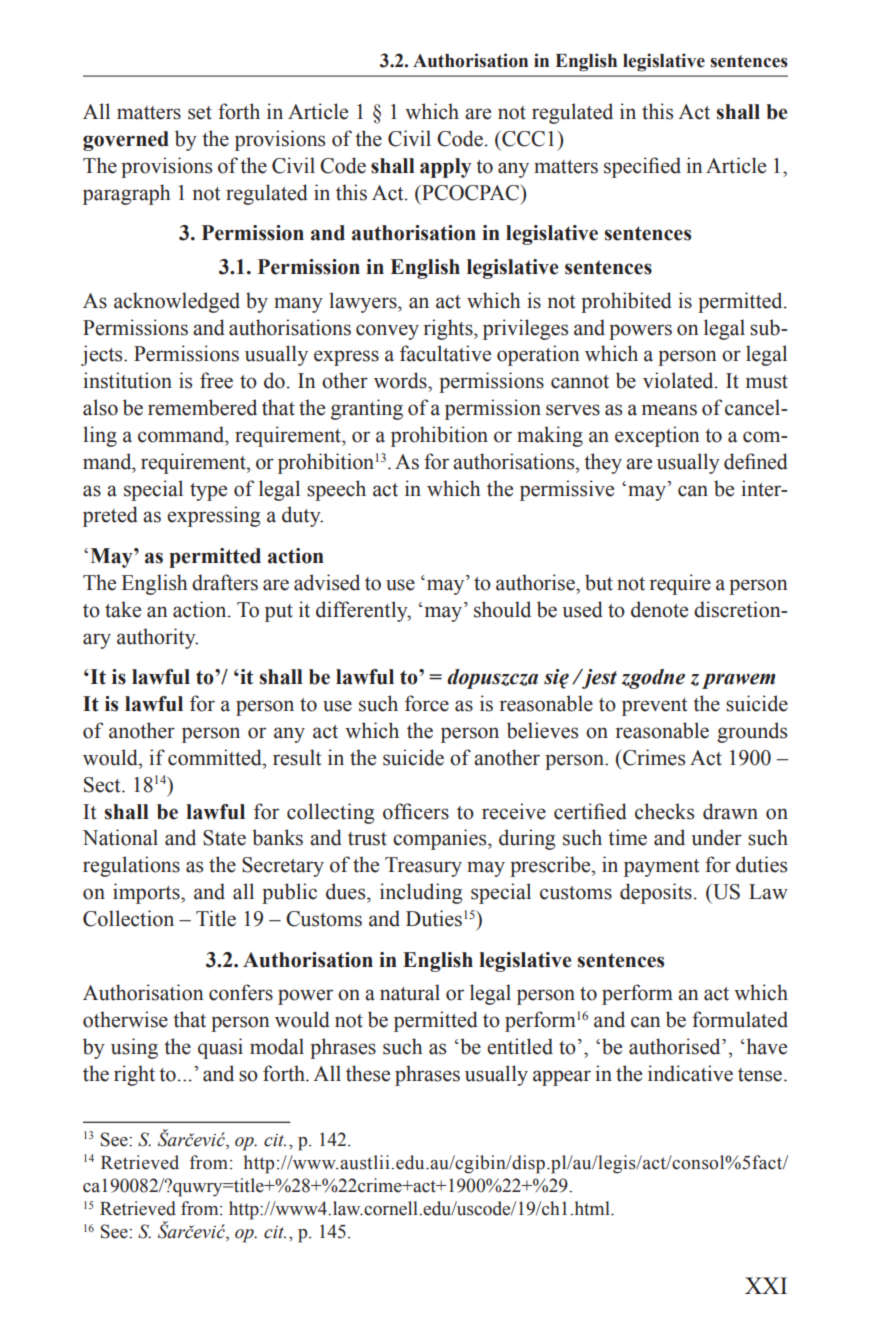  I want to click on these, so click(368, 1073).
